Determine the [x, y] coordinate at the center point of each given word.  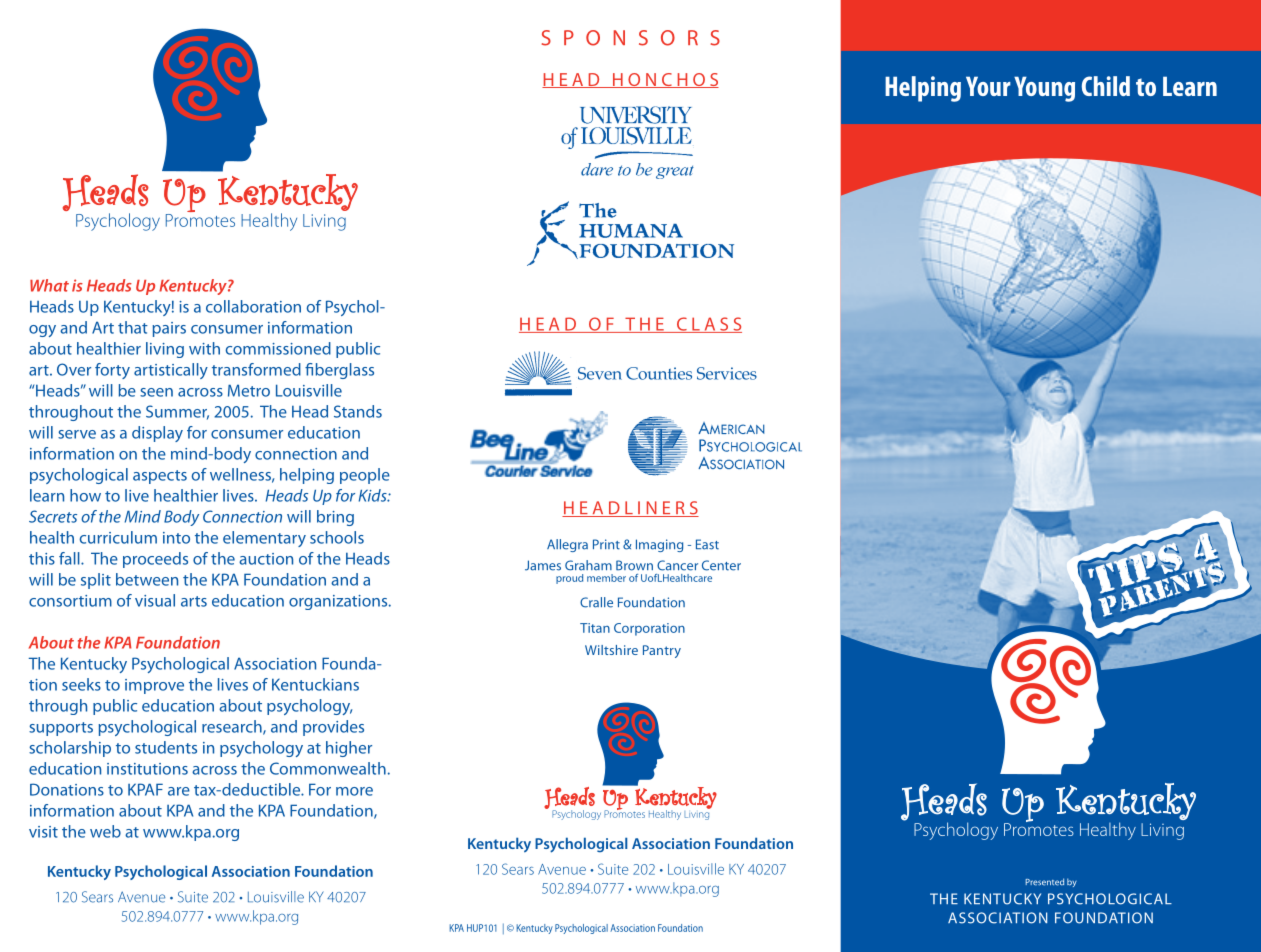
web [105, 831]
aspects [160, 477]
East [707, 544]
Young [1044, 89]
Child [1106, 86]
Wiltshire [611, 650]
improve [154, 686]
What [49, 285]
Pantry [662, 651]
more [354, 791]
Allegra [567, 545]
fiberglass [339, 371]
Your [988, 86]
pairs [169, 329]
